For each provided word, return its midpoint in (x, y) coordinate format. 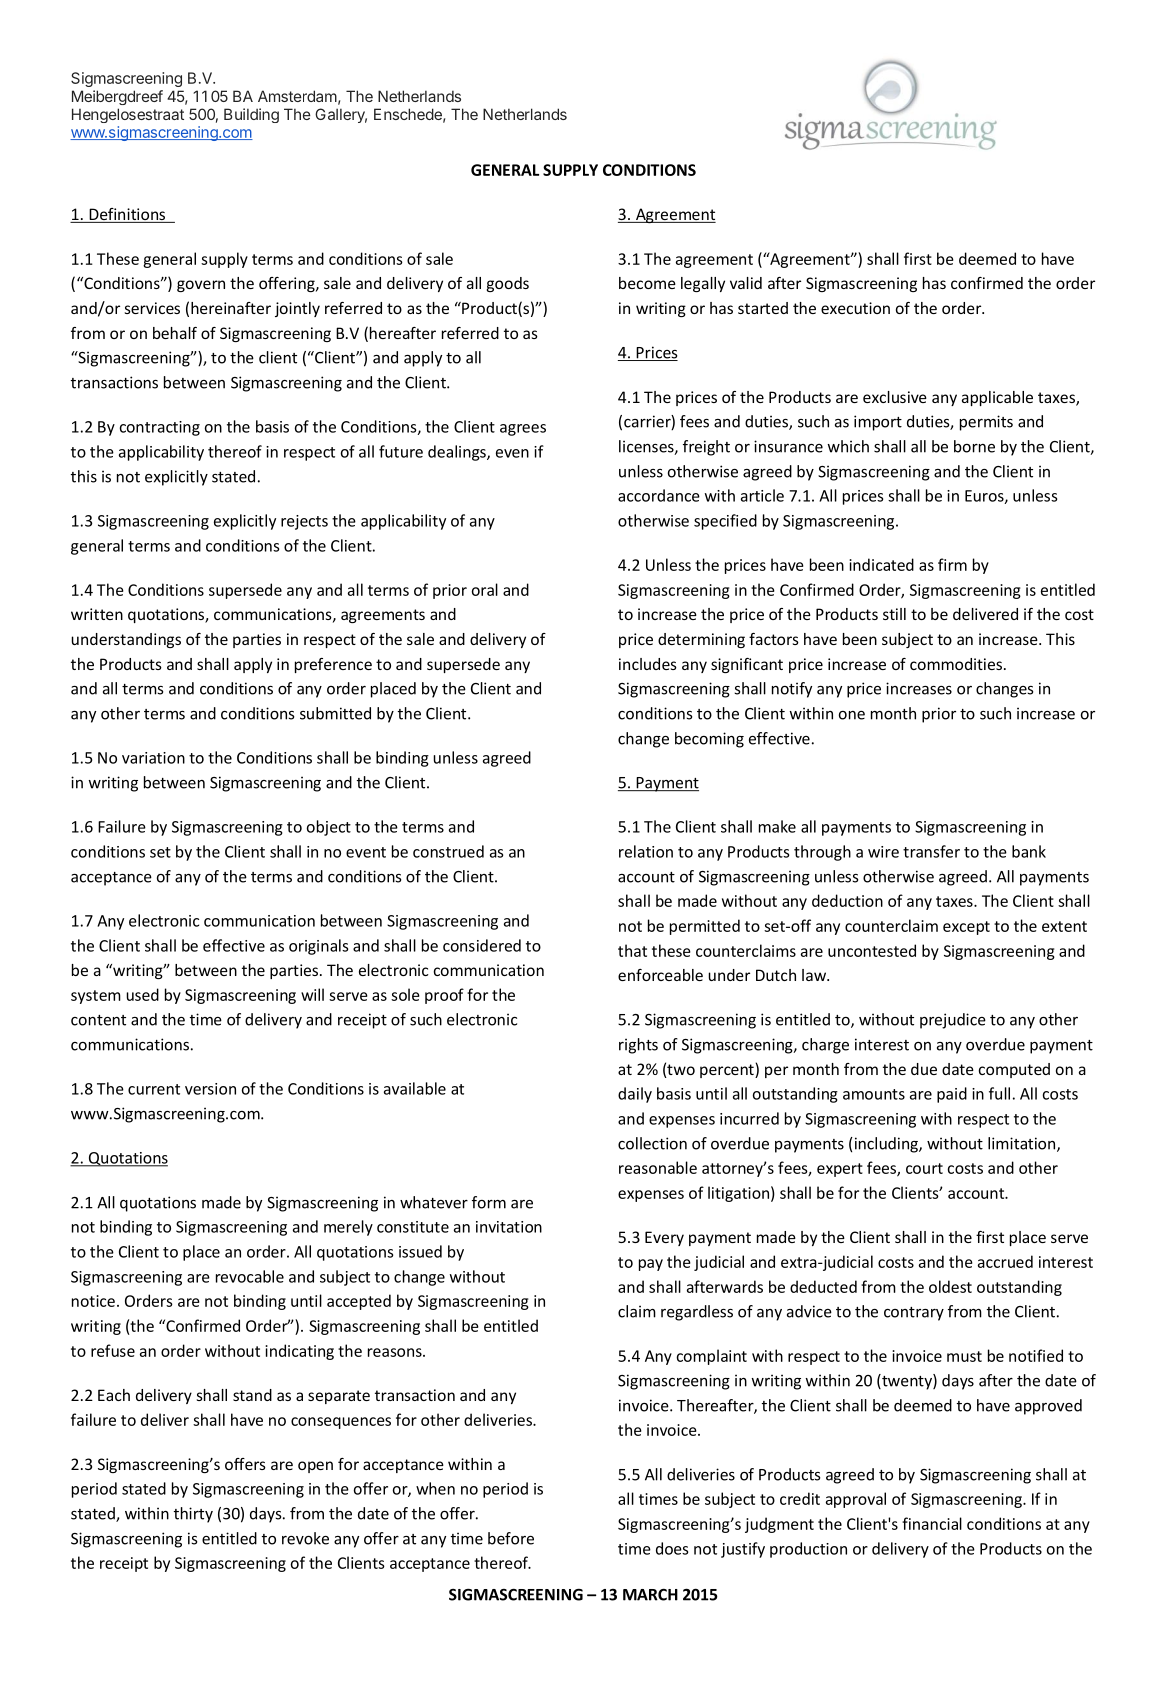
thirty (193, 1515)
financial (932, 1523)
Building (251, 115)
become (647, 283)
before (511, 1538)
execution (855, 308)
